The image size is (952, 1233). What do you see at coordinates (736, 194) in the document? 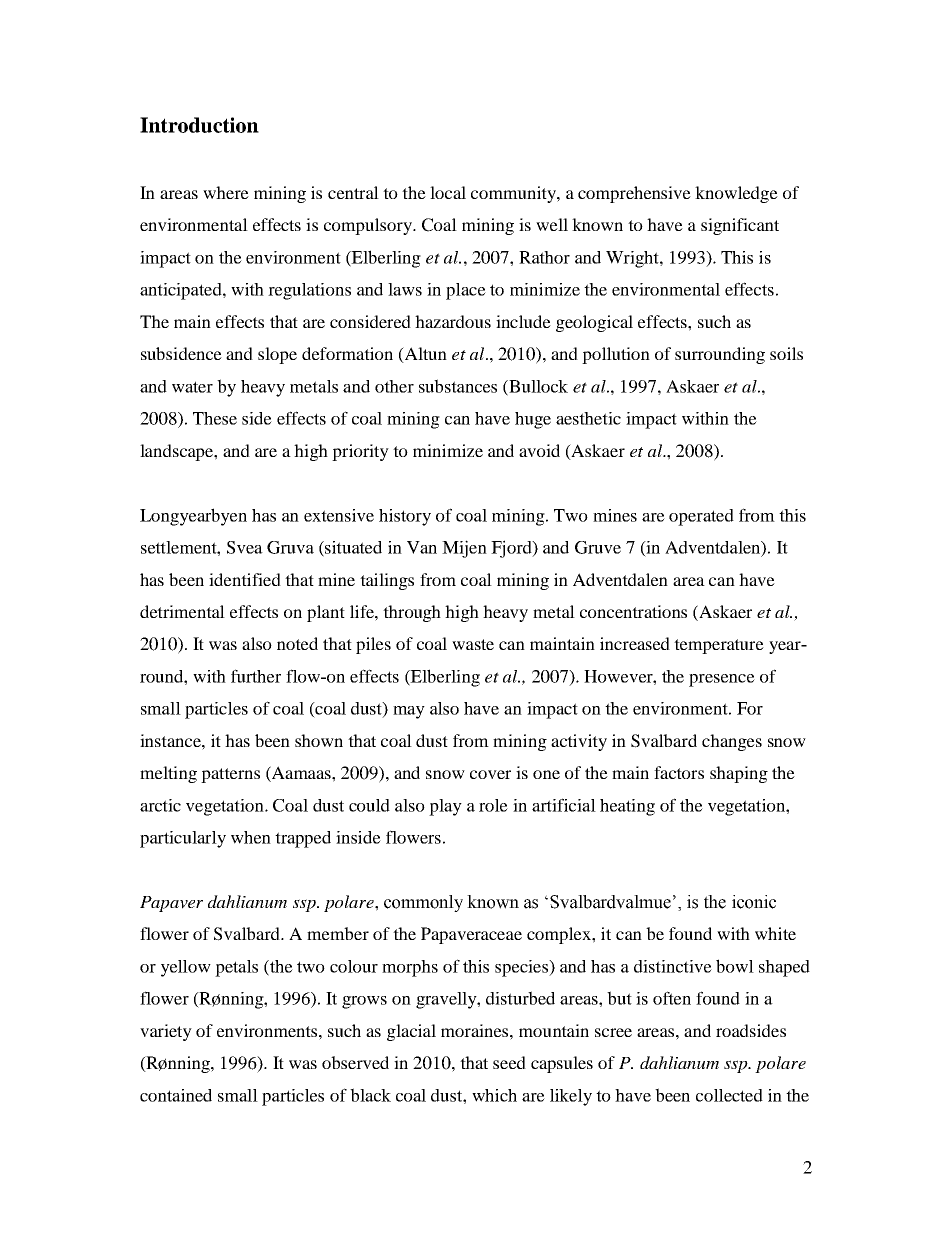
I see `knowledge` at bounding box center [736, 194].
